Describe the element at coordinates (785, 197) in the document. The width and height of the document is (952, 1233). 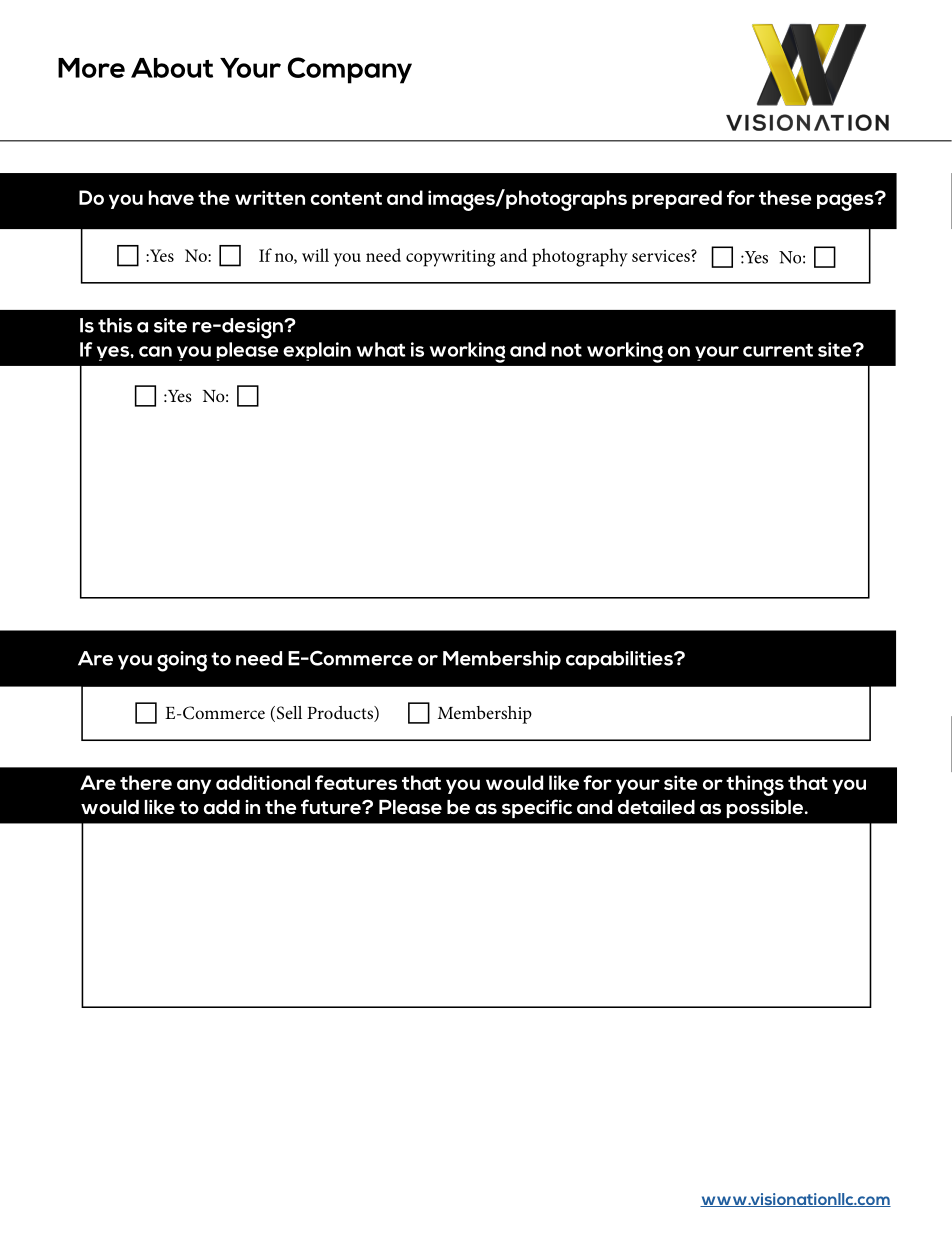
I see `these` at that location.
